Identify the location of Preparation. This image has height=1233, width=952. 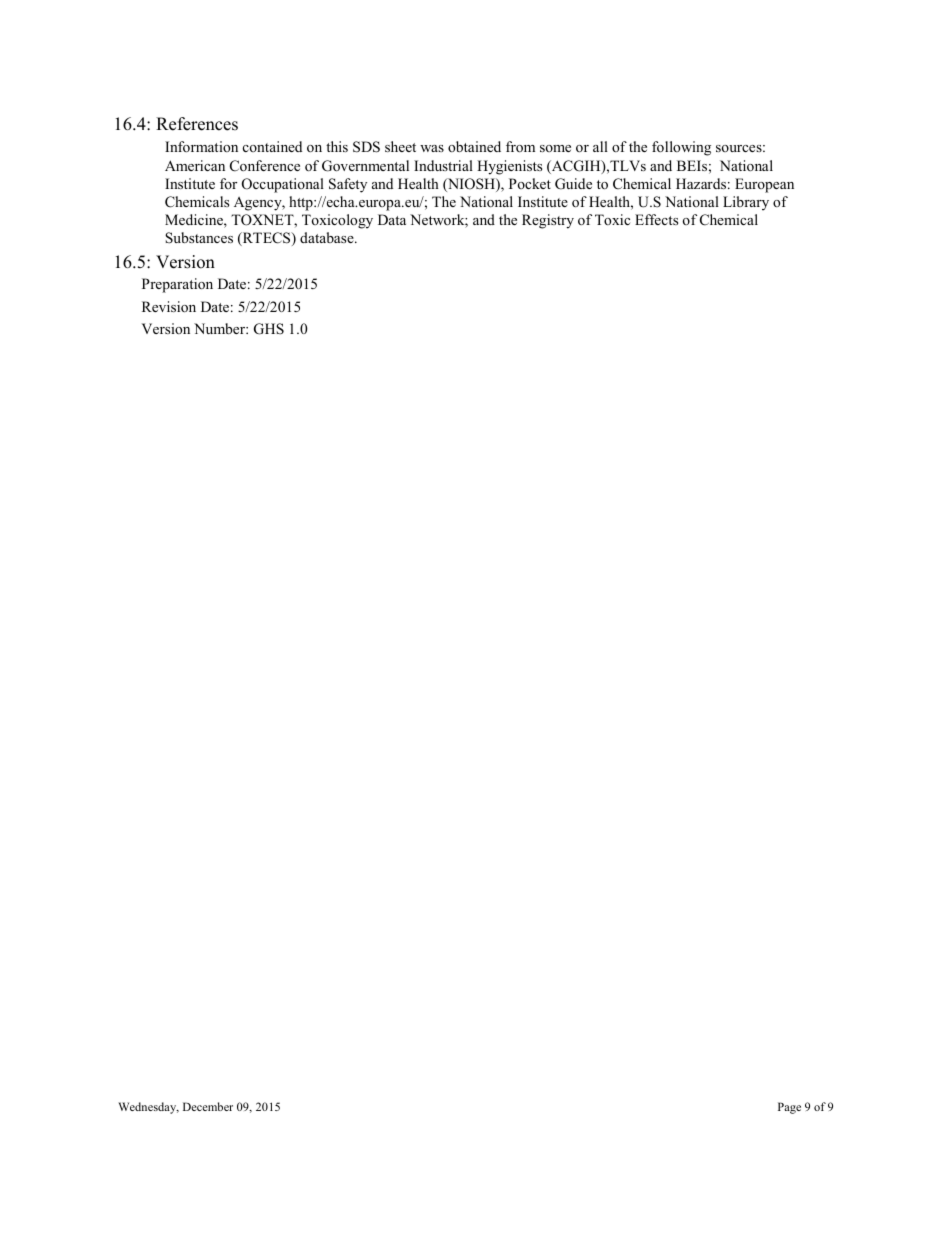
(177, 285).
